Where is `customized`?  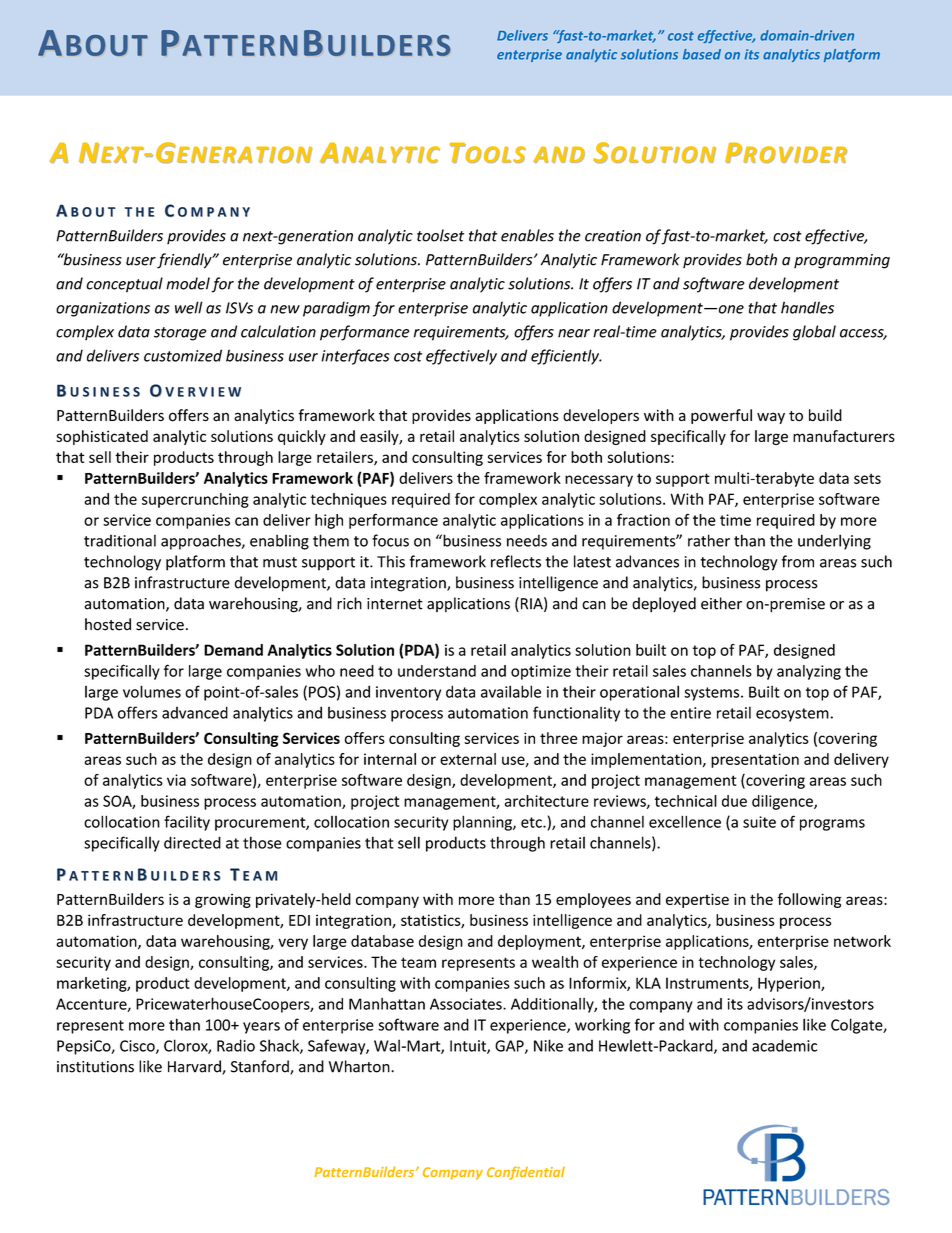 customized is located at coordinates (183, 355).
